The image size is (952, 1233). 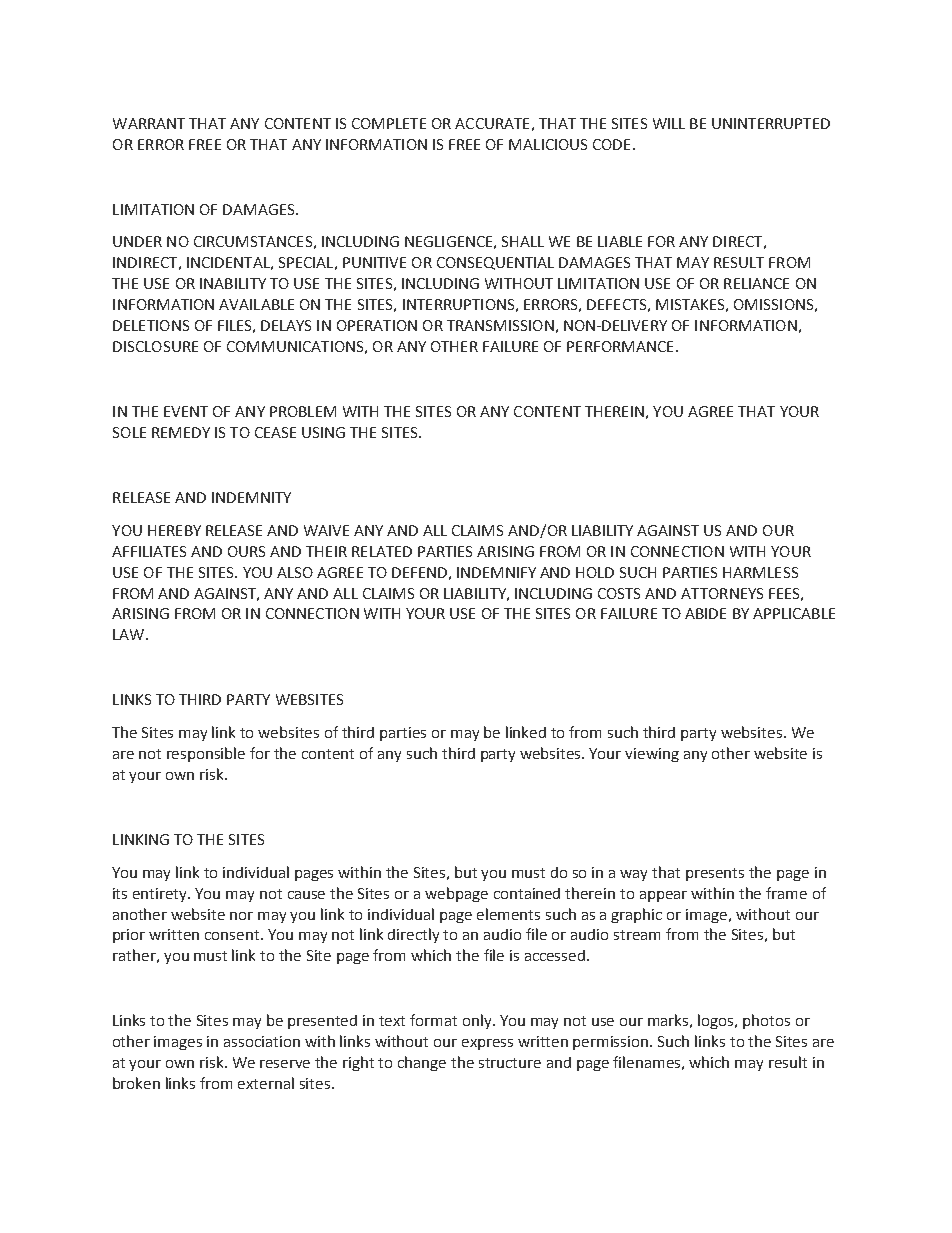 What do you see at coordinates (620, 346) in the image?
I see `PERFORMANCE` at bounding box center [620, 346].
